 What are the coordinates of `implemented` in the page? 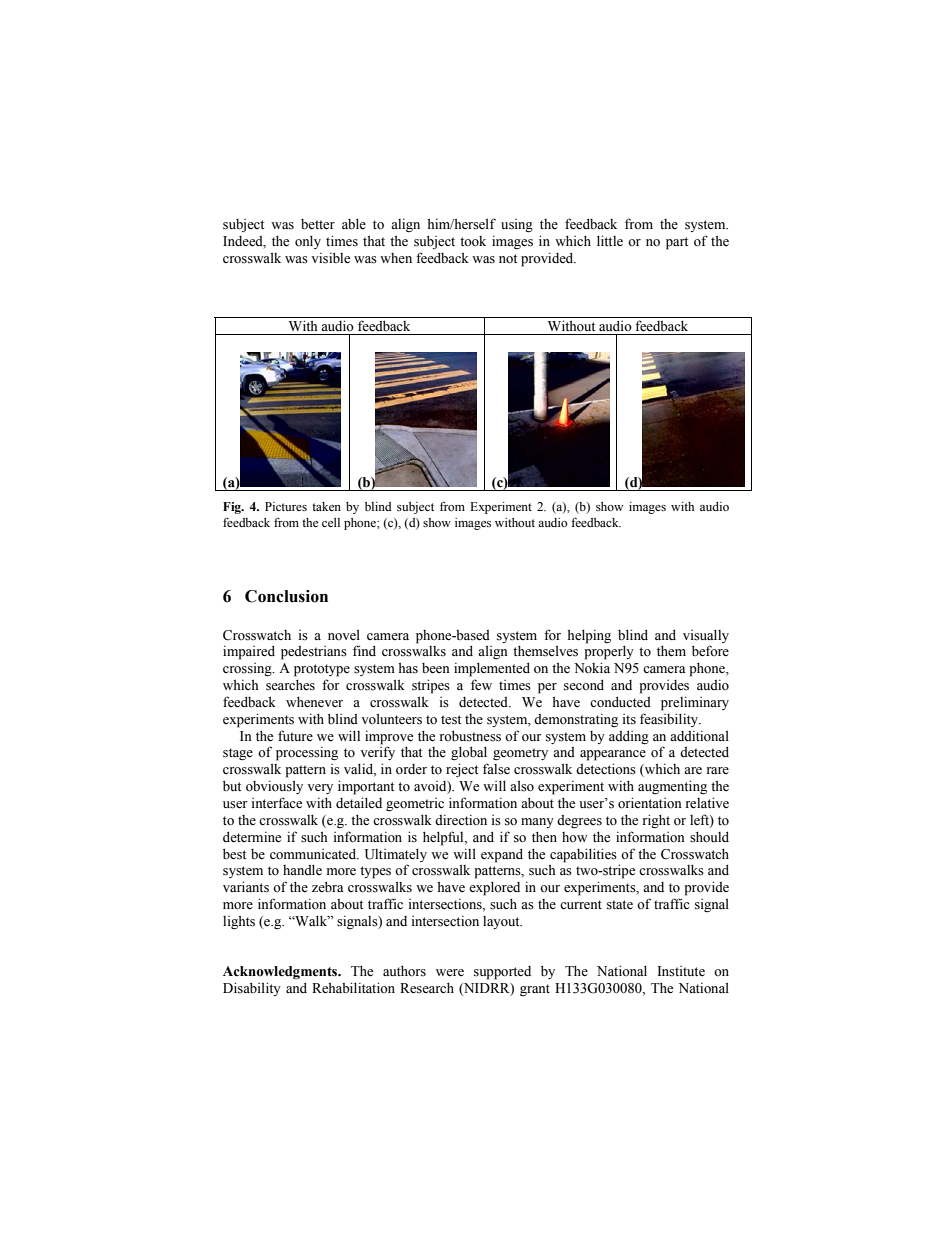 It's located at (492, 669).
